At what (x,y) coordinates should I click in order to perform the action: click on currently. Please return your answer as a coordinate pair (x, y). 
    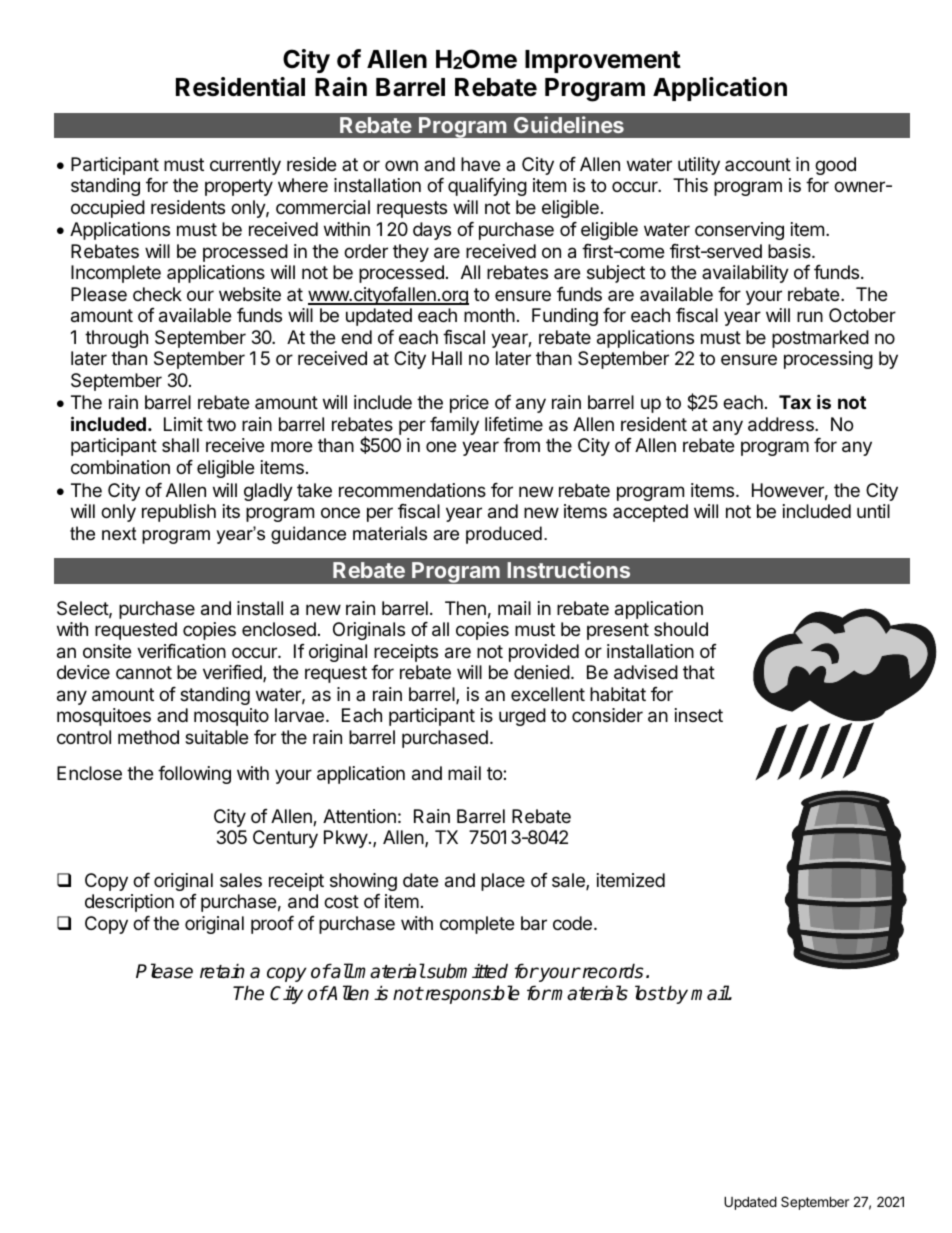
    Looking at the image, I should click on (245, 166).
